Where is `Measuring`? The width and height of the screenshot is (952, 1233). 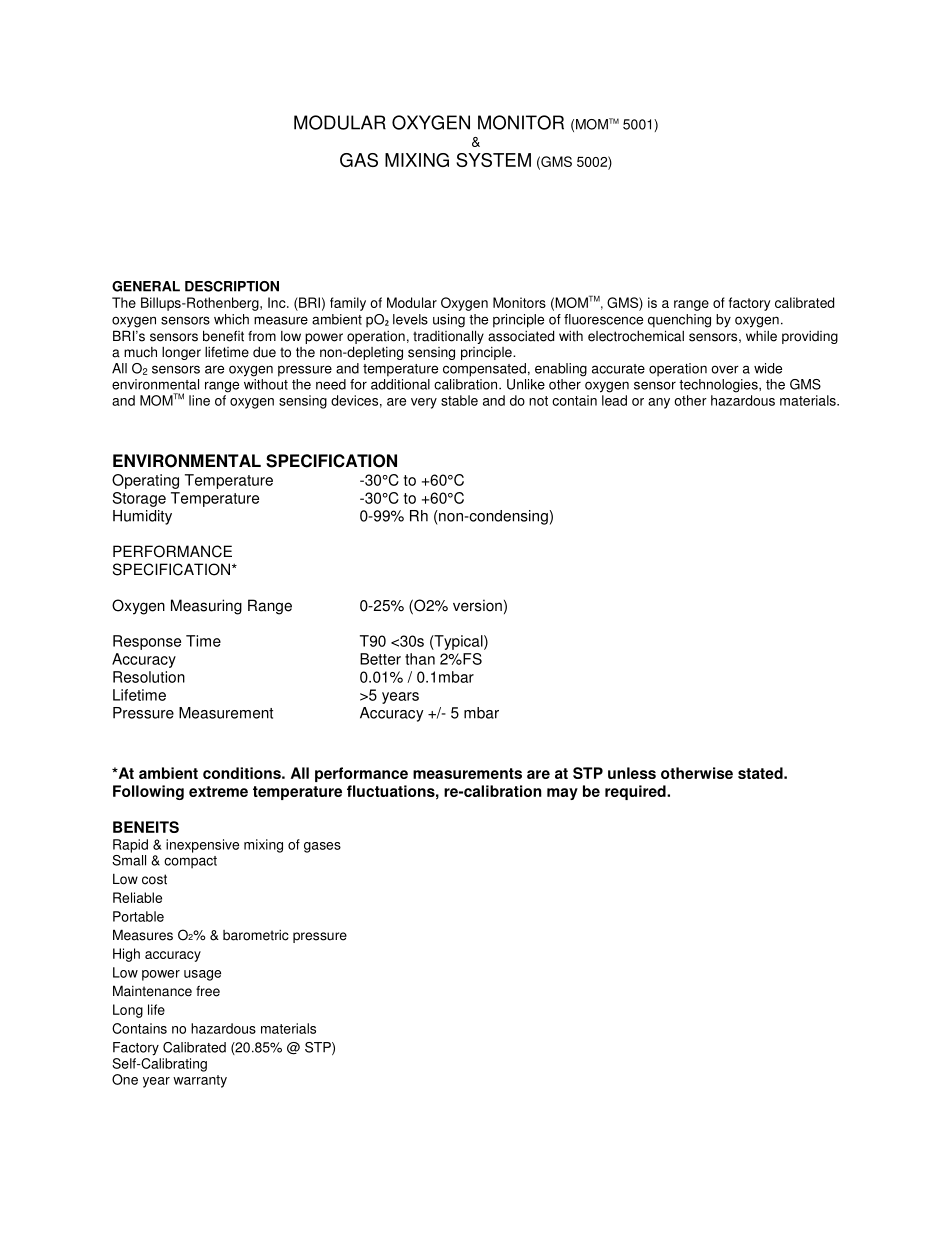 Measuring is located at coordinates (206, 607).
